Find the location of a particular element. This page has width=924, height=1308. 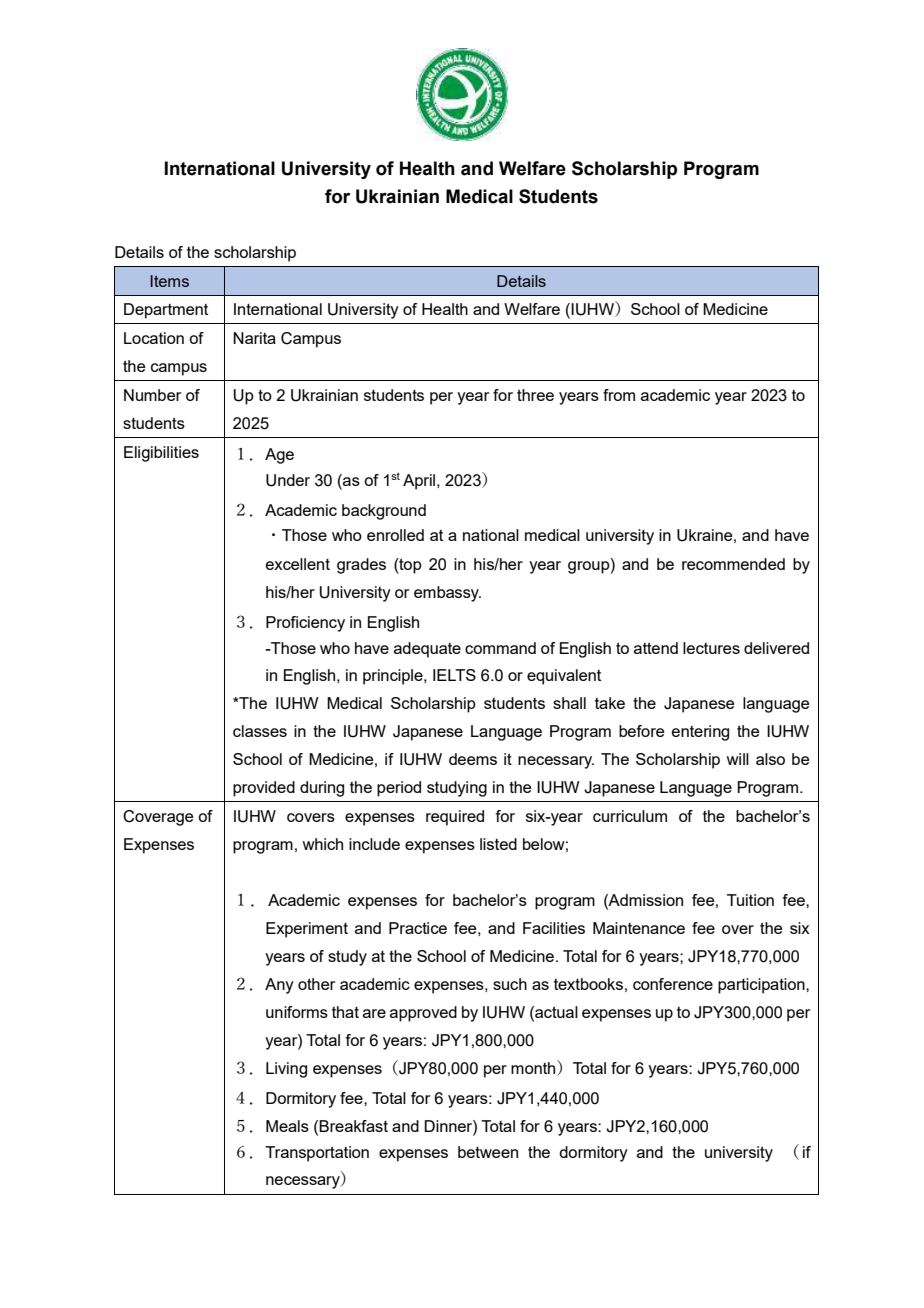

Tuition is located at coordinates (750, 900).
